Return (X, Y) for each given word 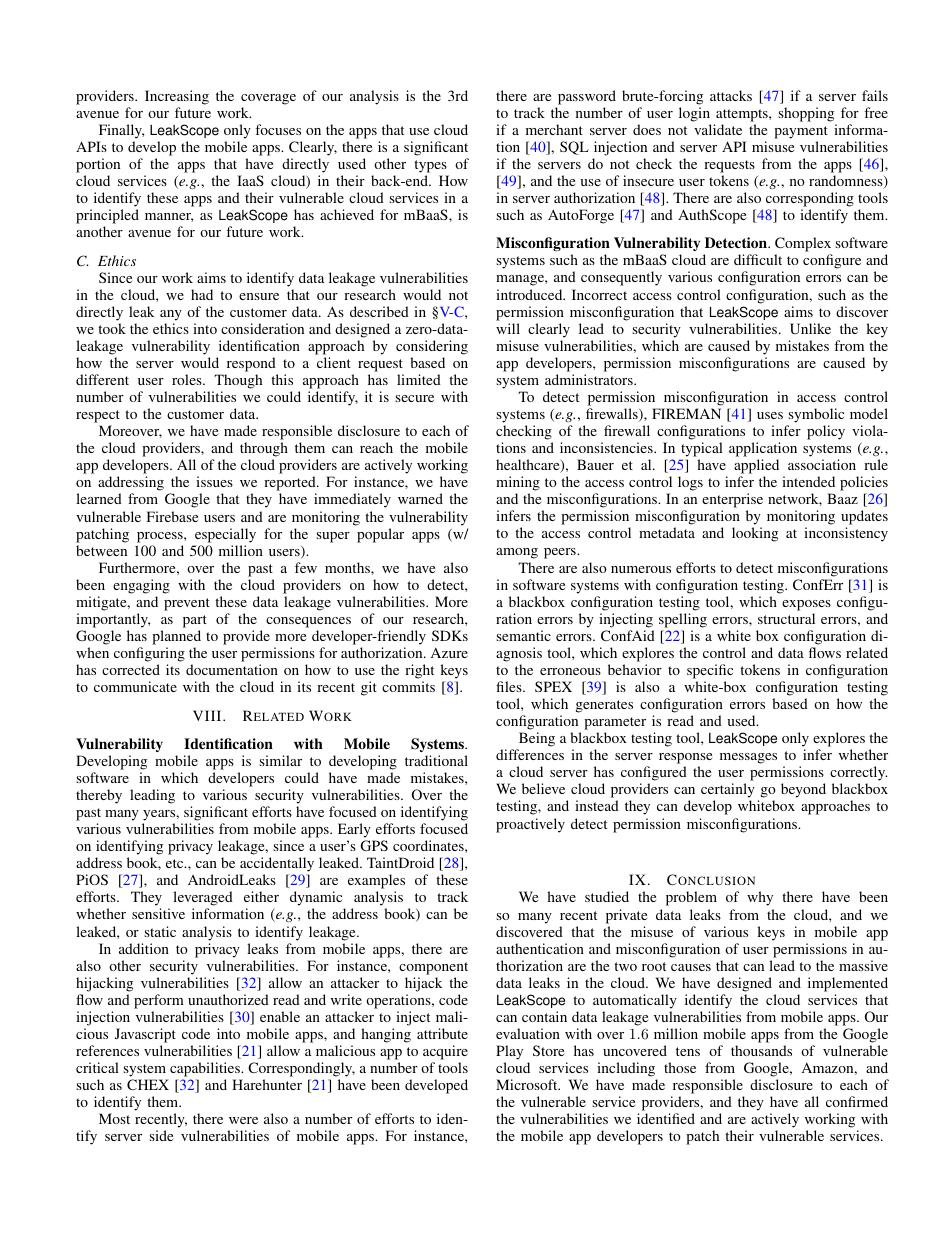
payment (801, 132)
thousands (761, 1050)
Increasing (177, 97)
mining (518, 485)
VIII (208, 715)
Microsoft (528, 1084)
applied (756, 468)
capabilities (206, 1069)
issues (214, 481)
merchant (554, 129)
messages (748, 758)
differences (530, 754)
